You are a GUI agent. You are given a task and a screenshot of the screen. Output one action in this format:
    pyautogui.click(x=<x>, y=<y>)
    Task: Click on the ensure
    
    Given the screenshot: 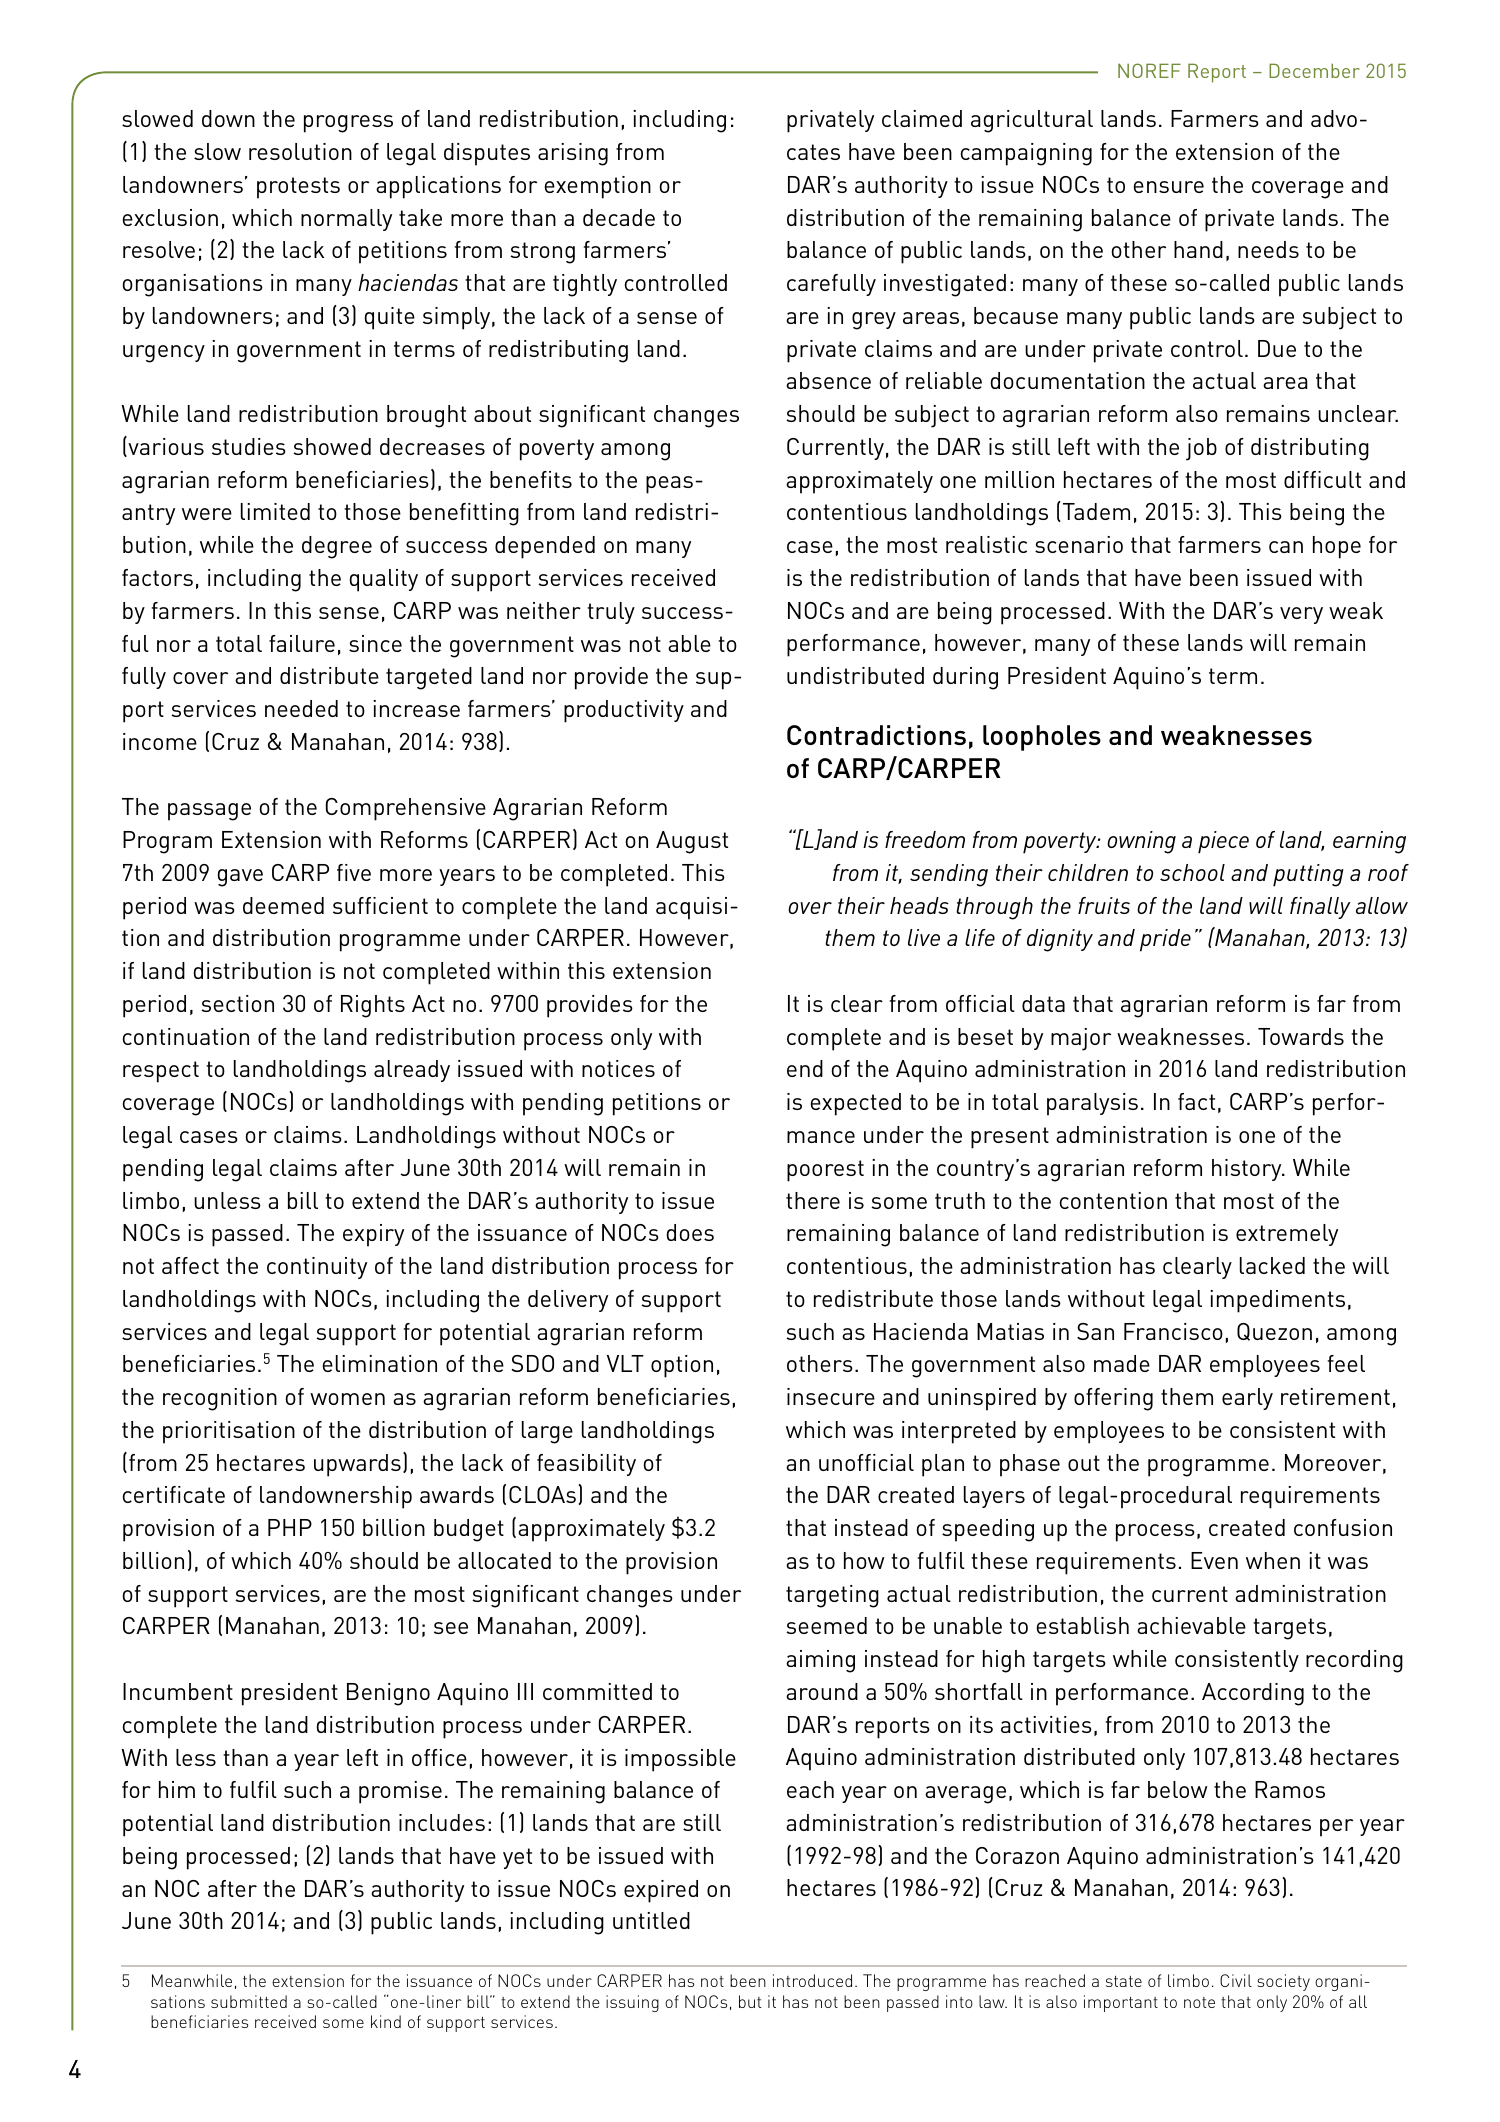 What is the action you would take?
    pyautogui.click(x=1168, y=187)
